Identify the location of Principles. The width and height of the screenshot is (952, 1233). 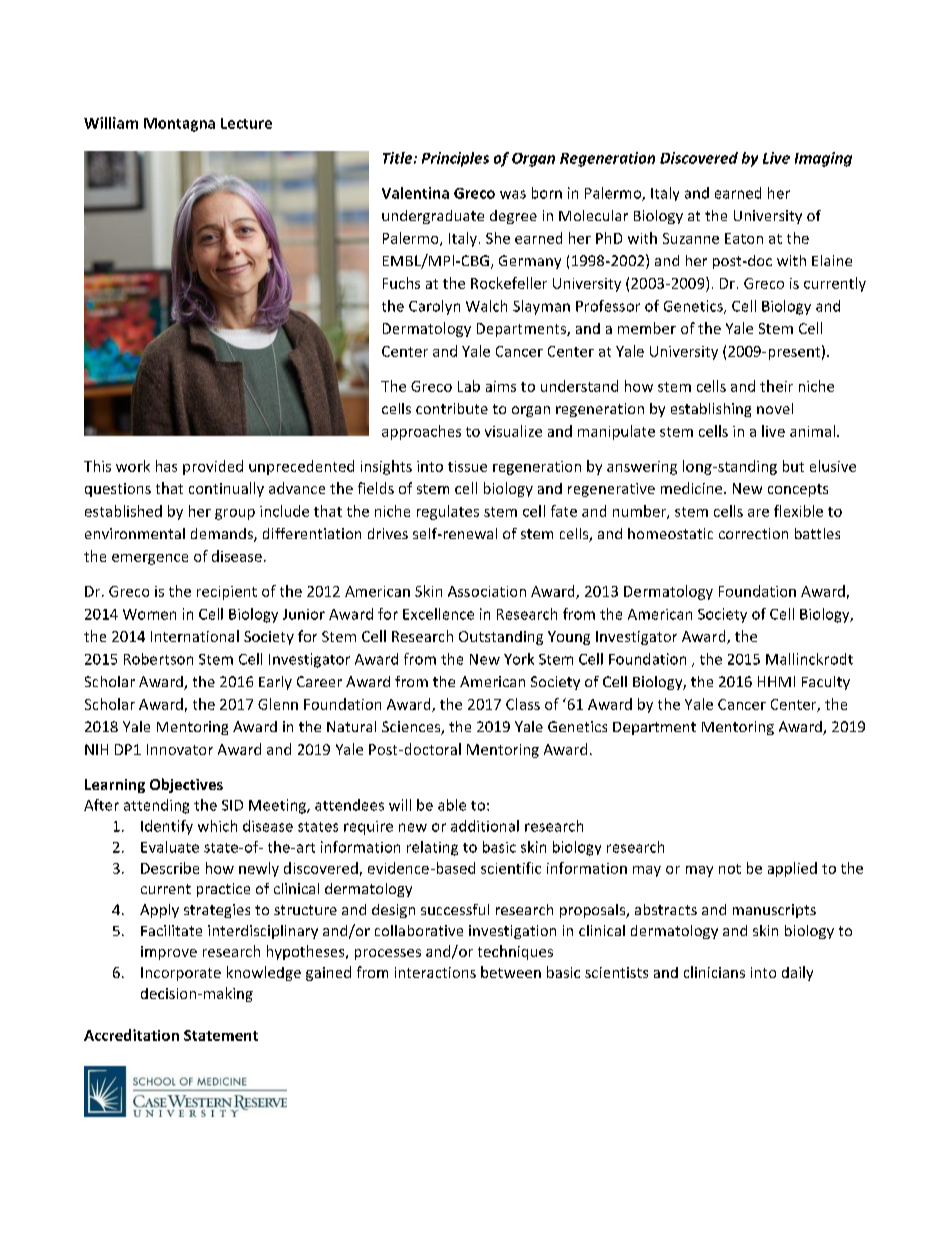
(455, 159).
